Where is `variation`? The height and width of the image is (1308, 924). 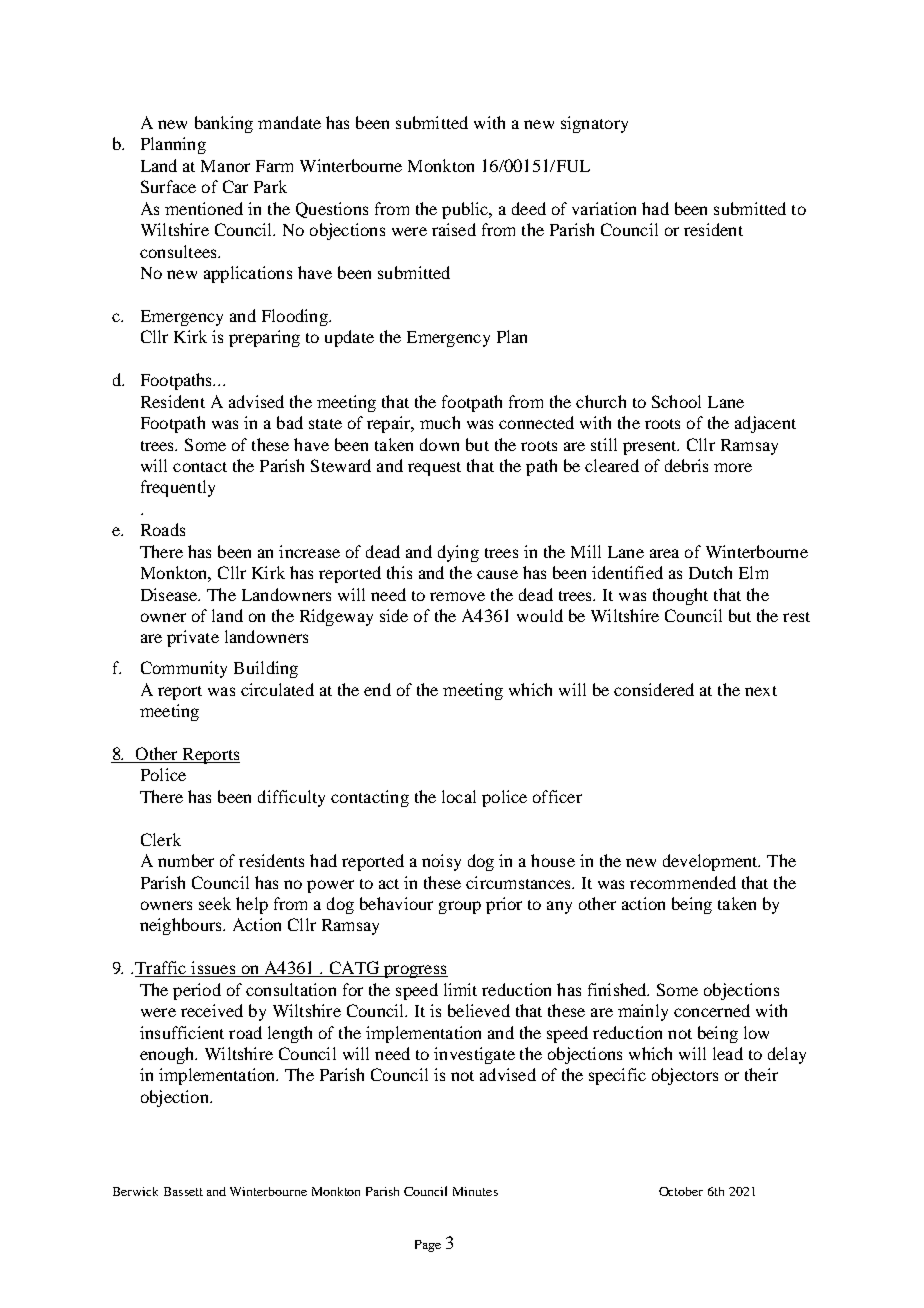 variation is located at coordinates (604, 208).
